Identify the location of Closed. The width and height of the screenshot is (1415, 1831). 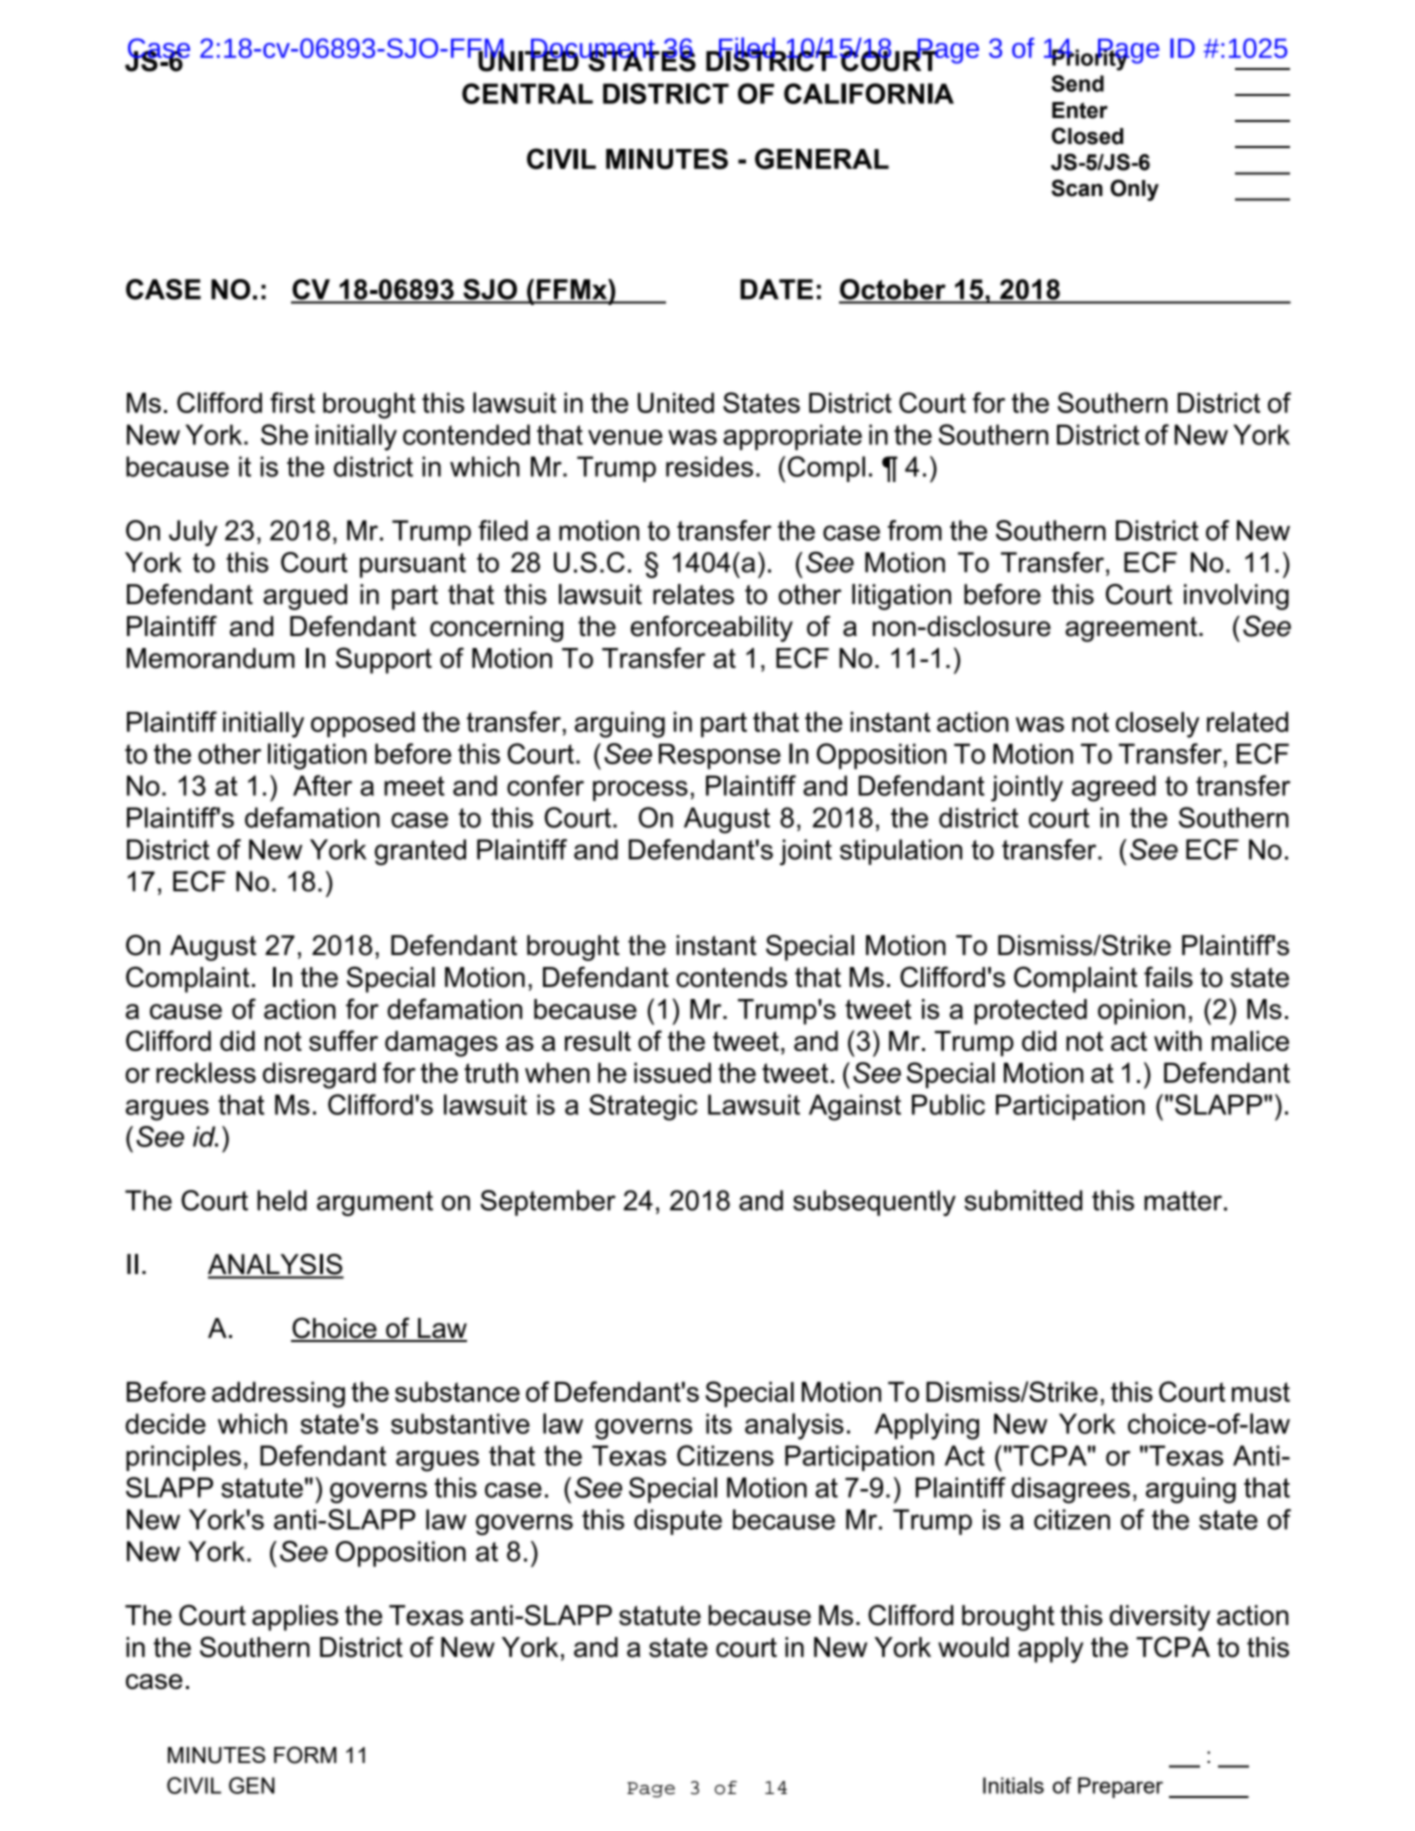
(1087, 136).
